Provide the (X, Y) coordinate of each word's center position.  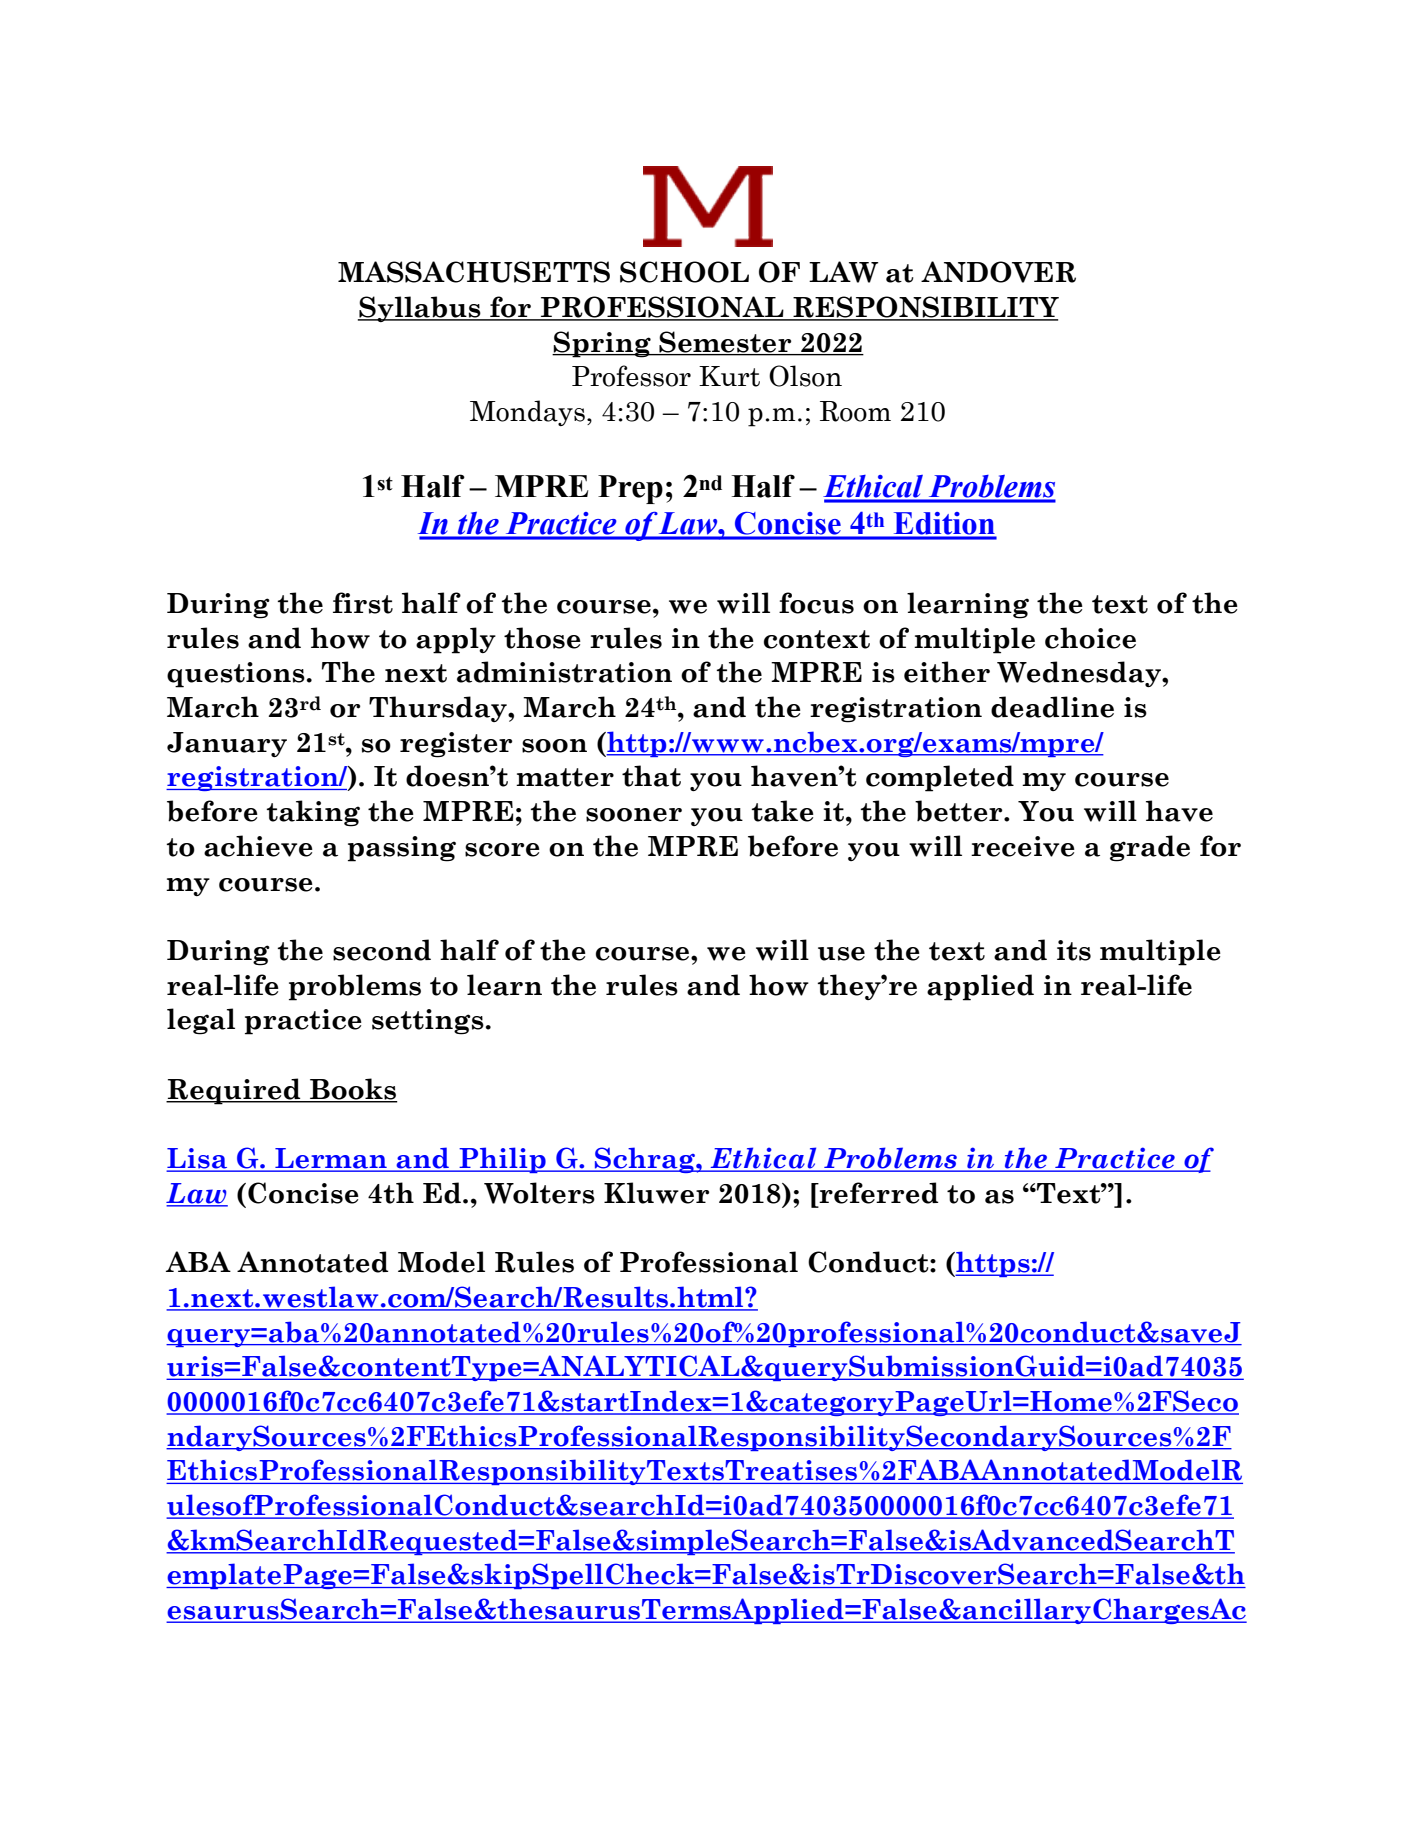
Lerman (331, 1159)
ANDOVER (998, 272)
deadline (1052, 707)
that (651, 776)
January (227, 744)
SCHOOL (684, 272)
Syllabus (420, 309)
